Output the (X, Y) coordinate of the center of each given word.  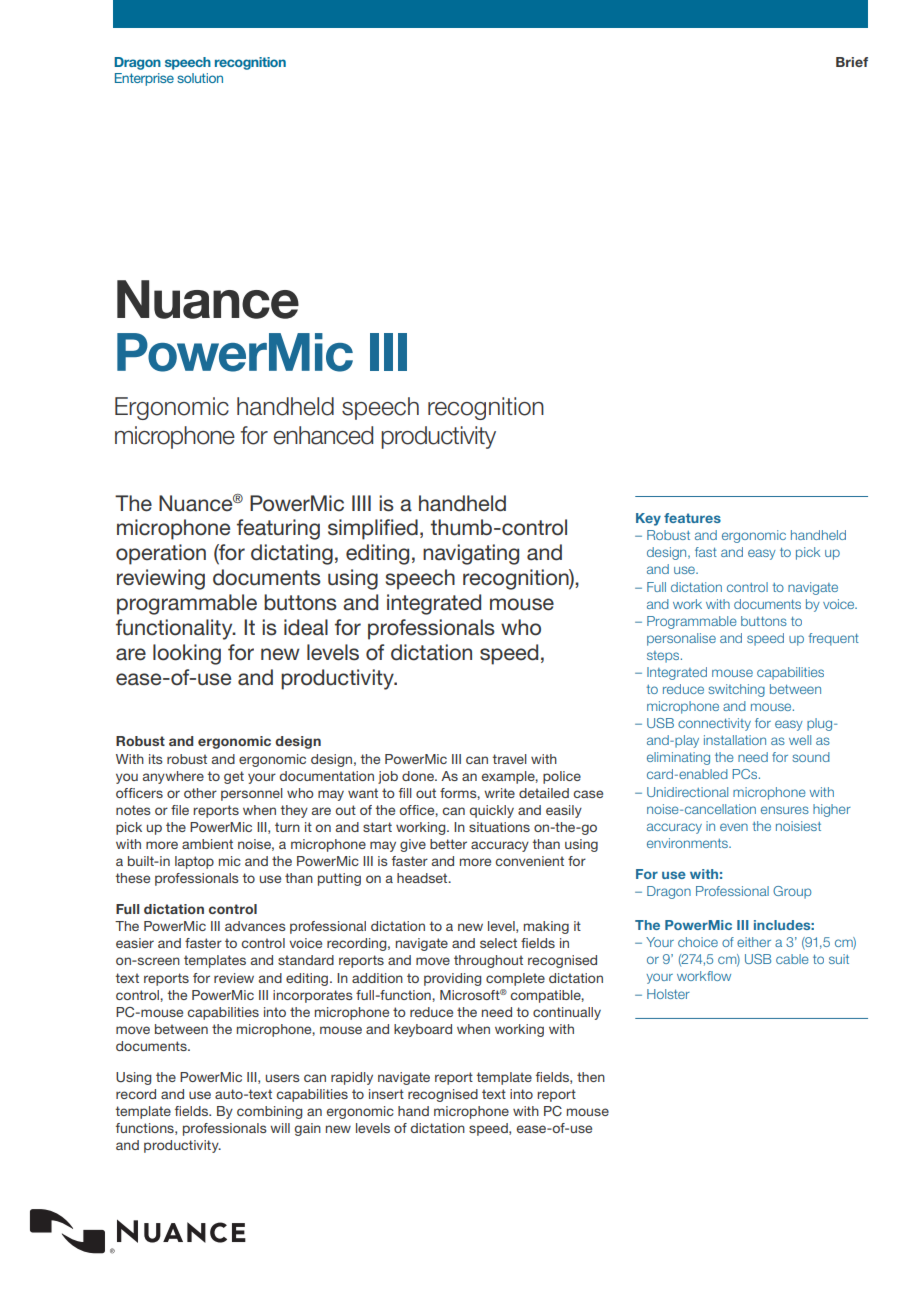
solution (200, 78)
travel (509, 759)
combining (269, 1112)
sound (811, 757)
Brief (852, 62)
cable (792, 959)
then (591, 1077)
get (234, 777)
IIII (361, 503)
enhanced (323, 435)
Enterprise (144, 79)
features (692, 518)
